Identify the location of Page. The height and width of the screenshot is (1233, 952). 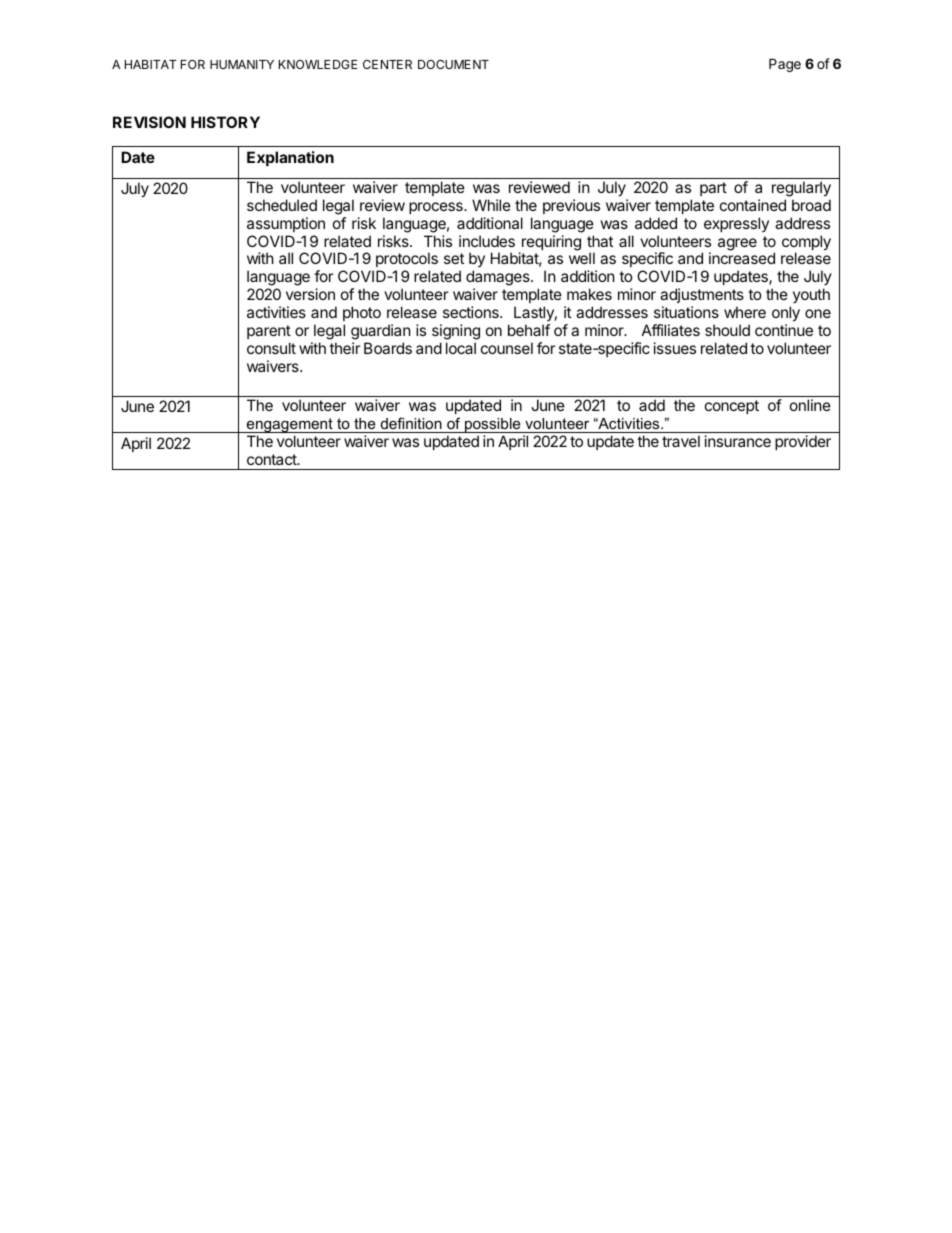
(785, 65).
